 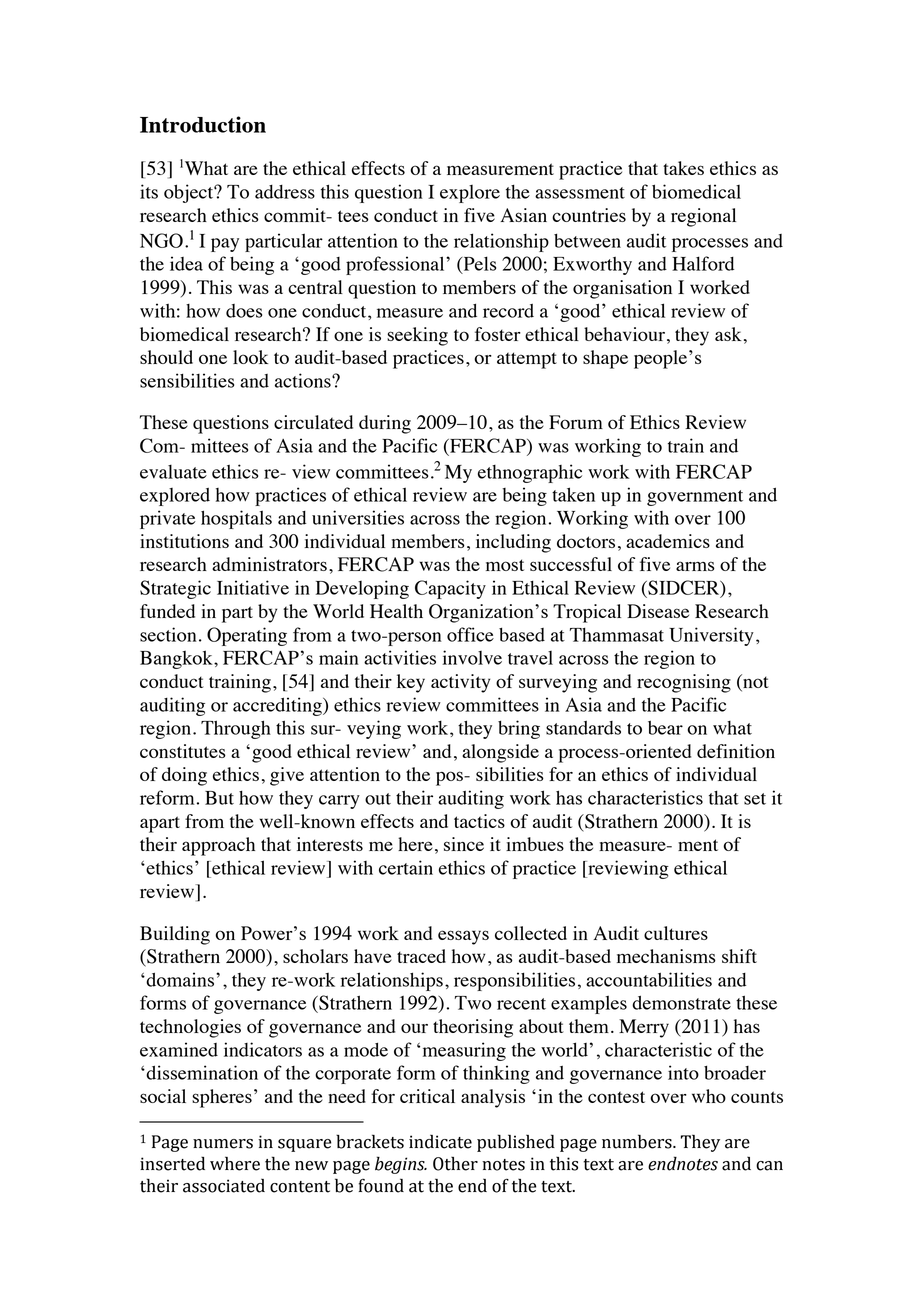 I want to click on look, so click(x=251, y=357).
